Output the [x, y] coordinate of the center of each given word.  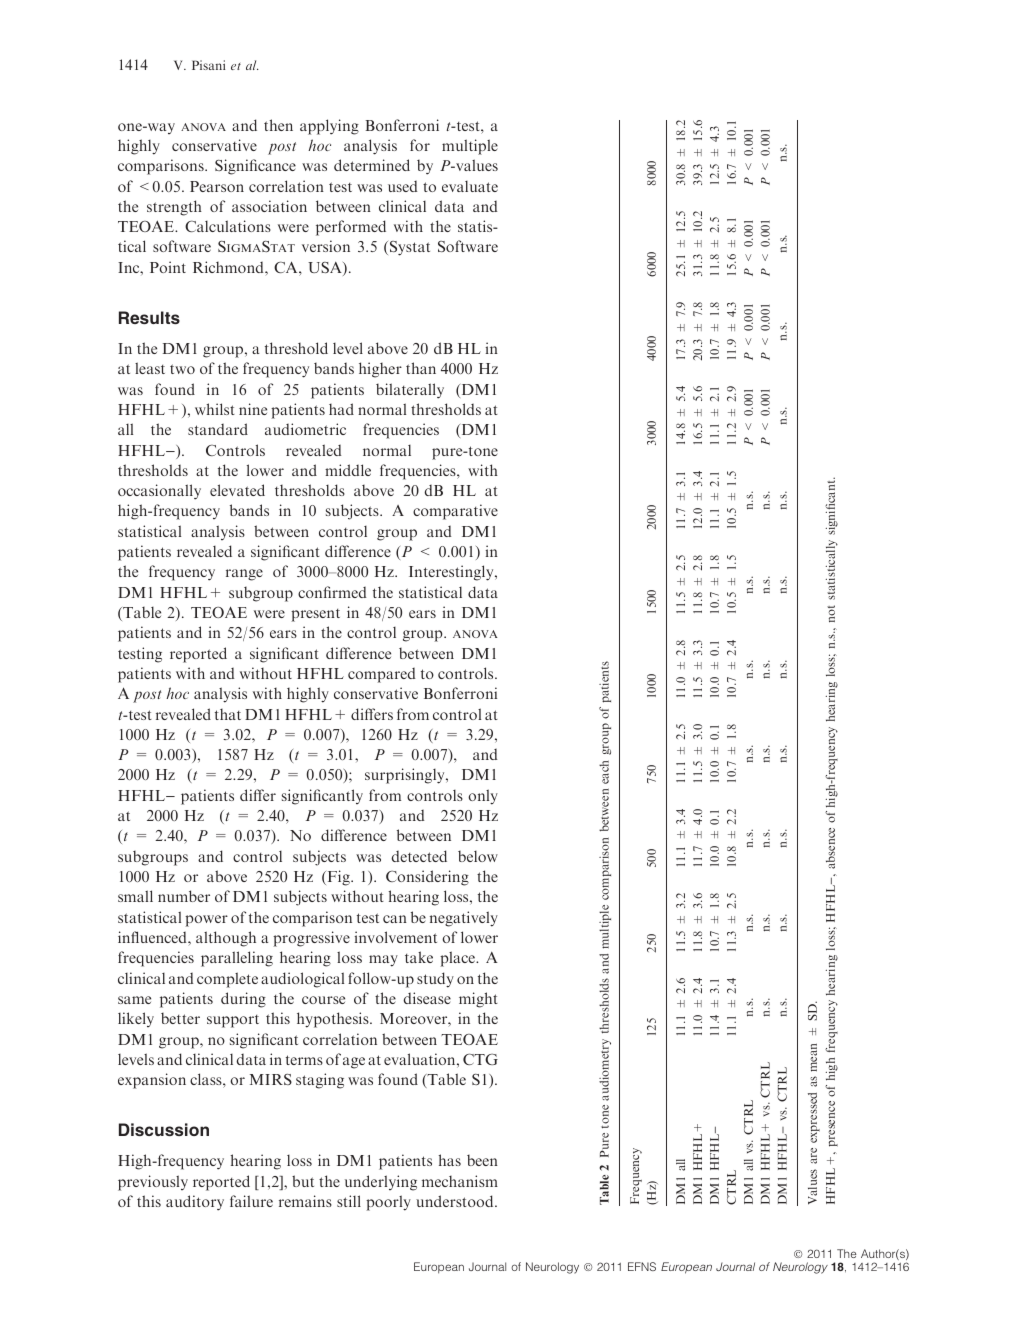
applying [329, 127]
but [303, 1181]
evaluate [470, 186]
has [449, 1160]
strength [174, 208]
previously [153, 1183]
